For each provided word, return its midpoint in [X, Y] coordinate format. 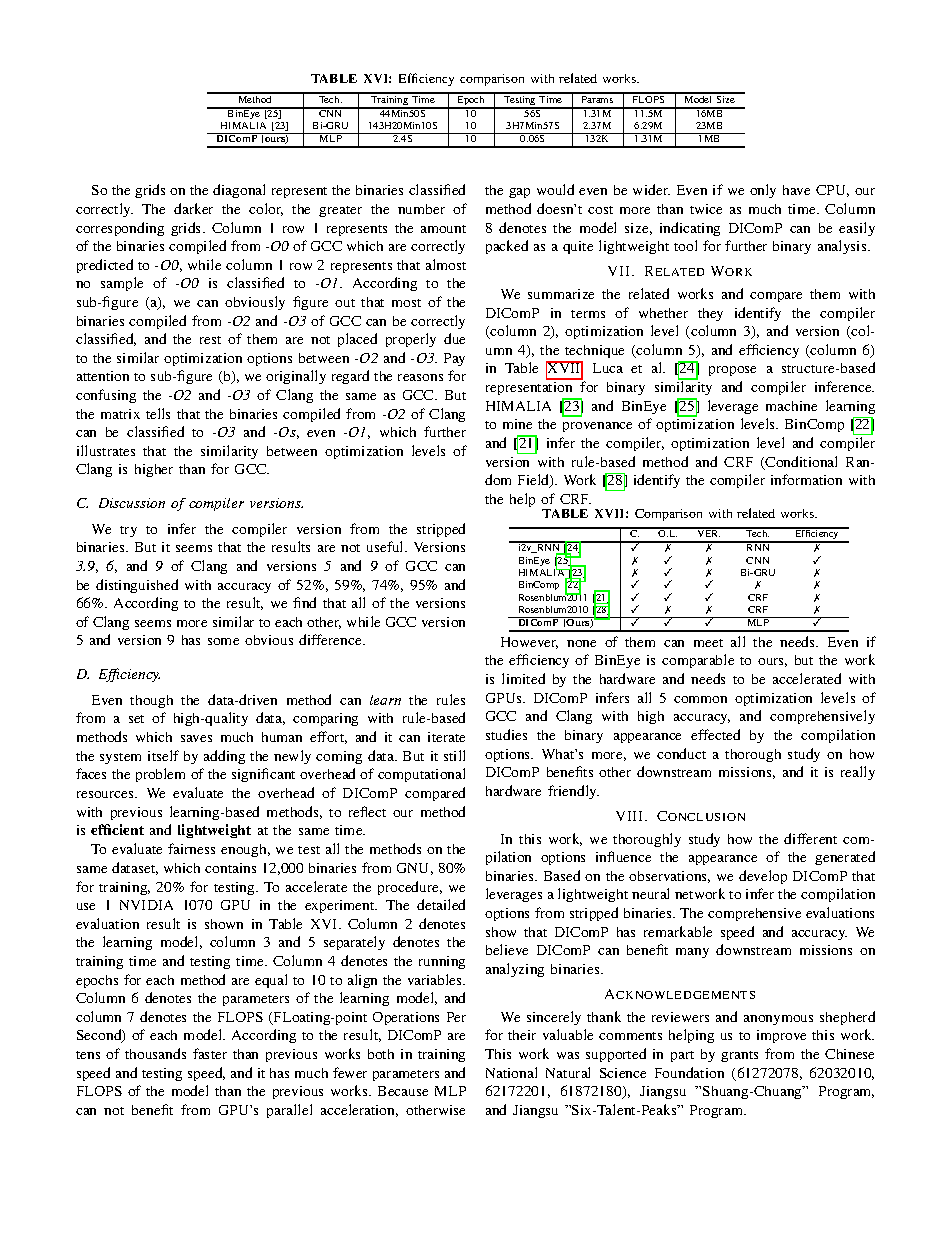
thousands [155, 1053]
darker [193, 208]
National [511, 1072]
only [763, 191]
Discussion [132, 503]
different [810, 838]
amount [443, 229]
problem [160, 775]
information [806, 479]
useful [386, 546]
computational [421, 775]
